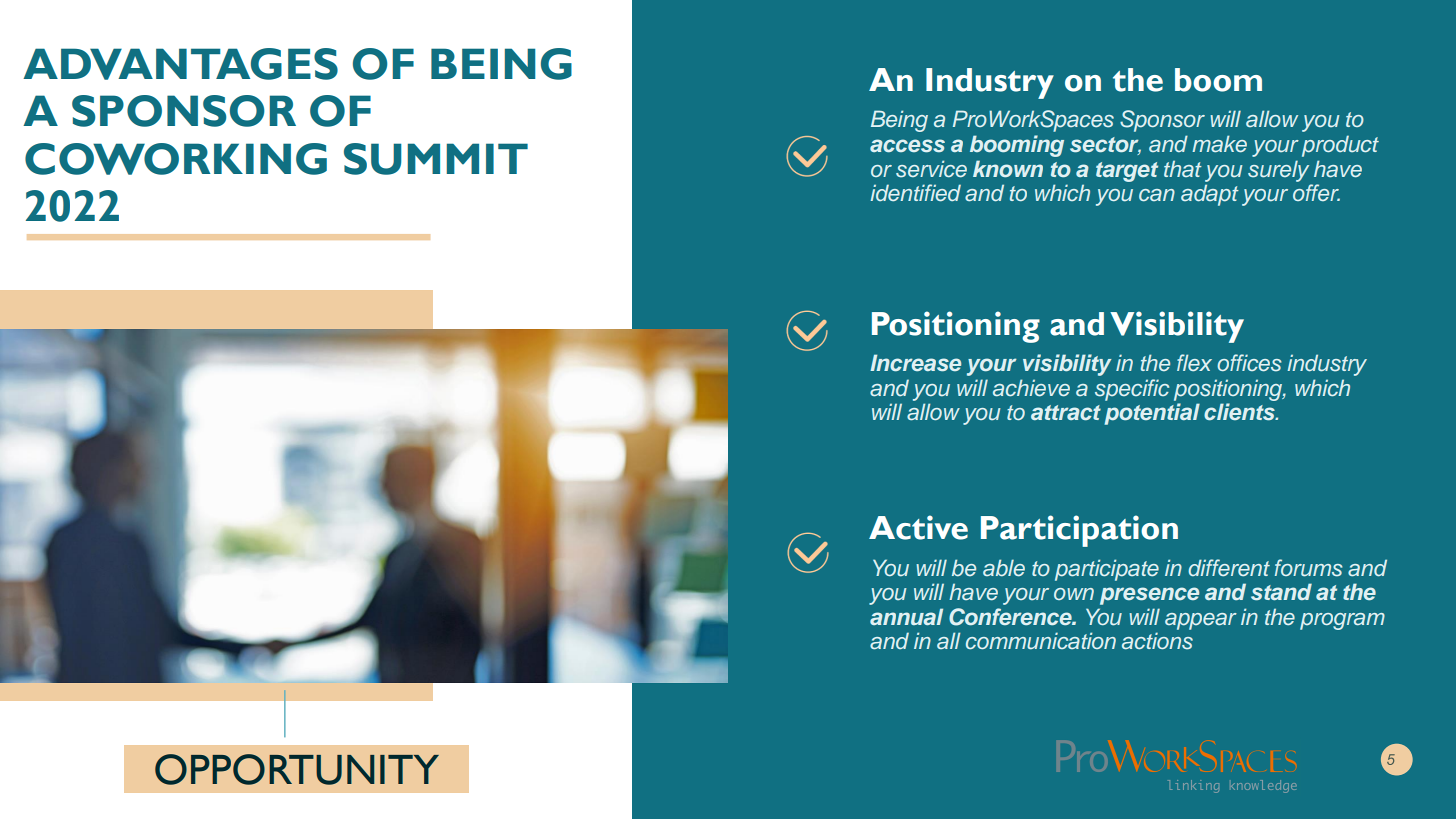 The height and width of the screenshot is (819, 1456). Describe the element at coordinates (1004, 568) in the screenshot. I see `able` at that location.
